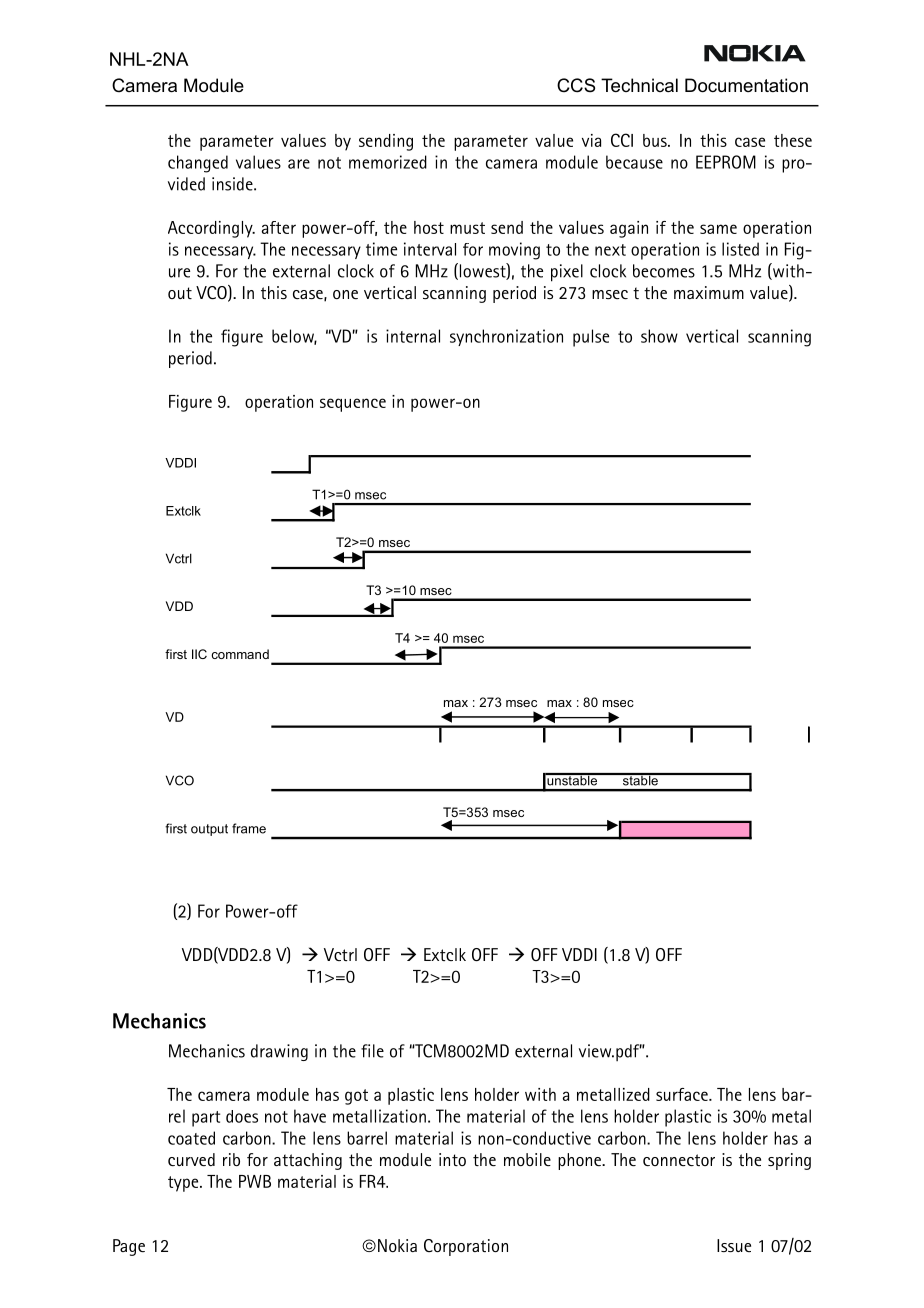 The width and height of the screenshot is (924, 1308). Describe the element at coordinates (726, 162) in the screenshot. I see `EEPROM` at that location.
